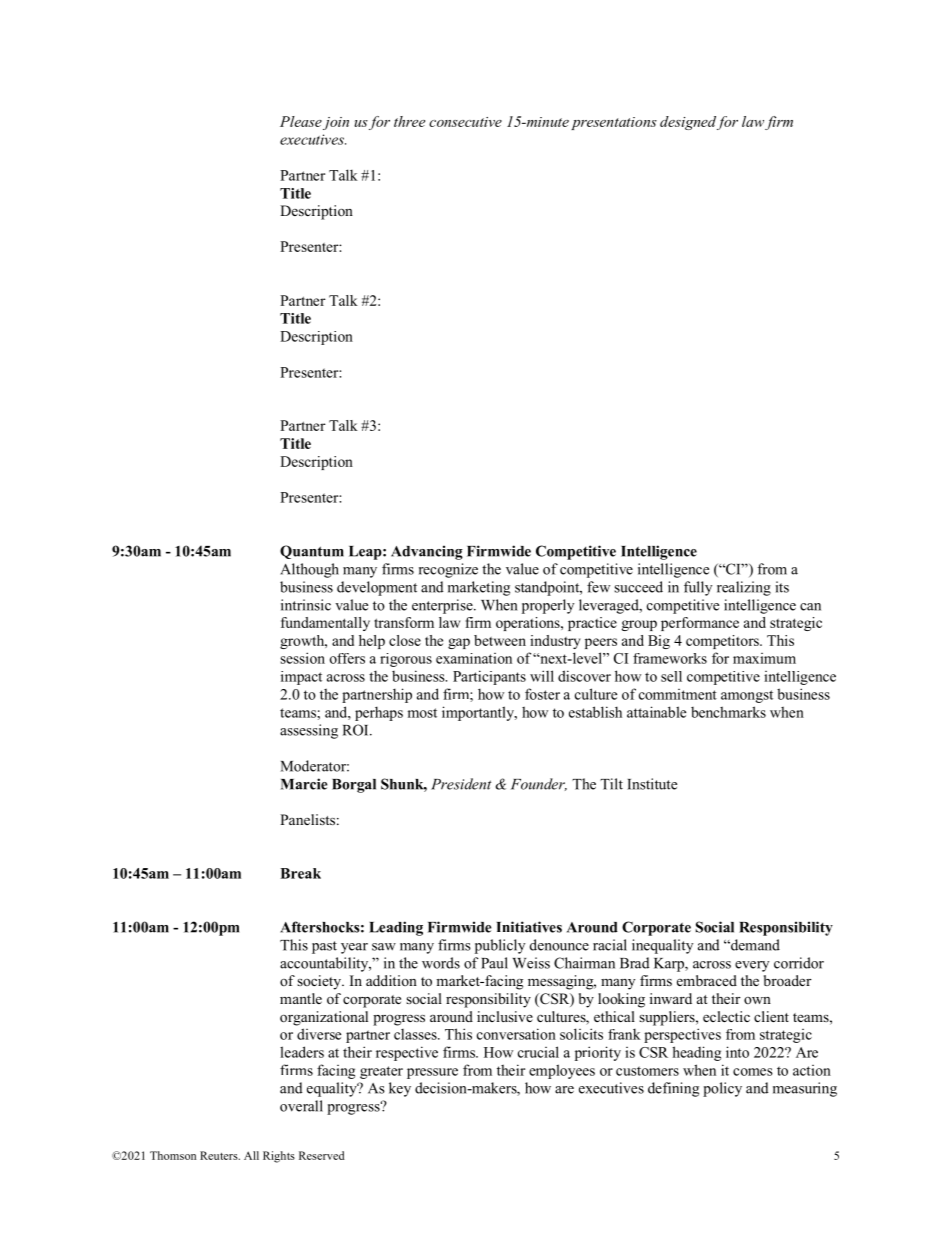 Image resolution: width=952 pixels, height=1233 pixels. Describe the element at coordinates (312, 552) in the screenshot. I see `Quantum` at that location.
